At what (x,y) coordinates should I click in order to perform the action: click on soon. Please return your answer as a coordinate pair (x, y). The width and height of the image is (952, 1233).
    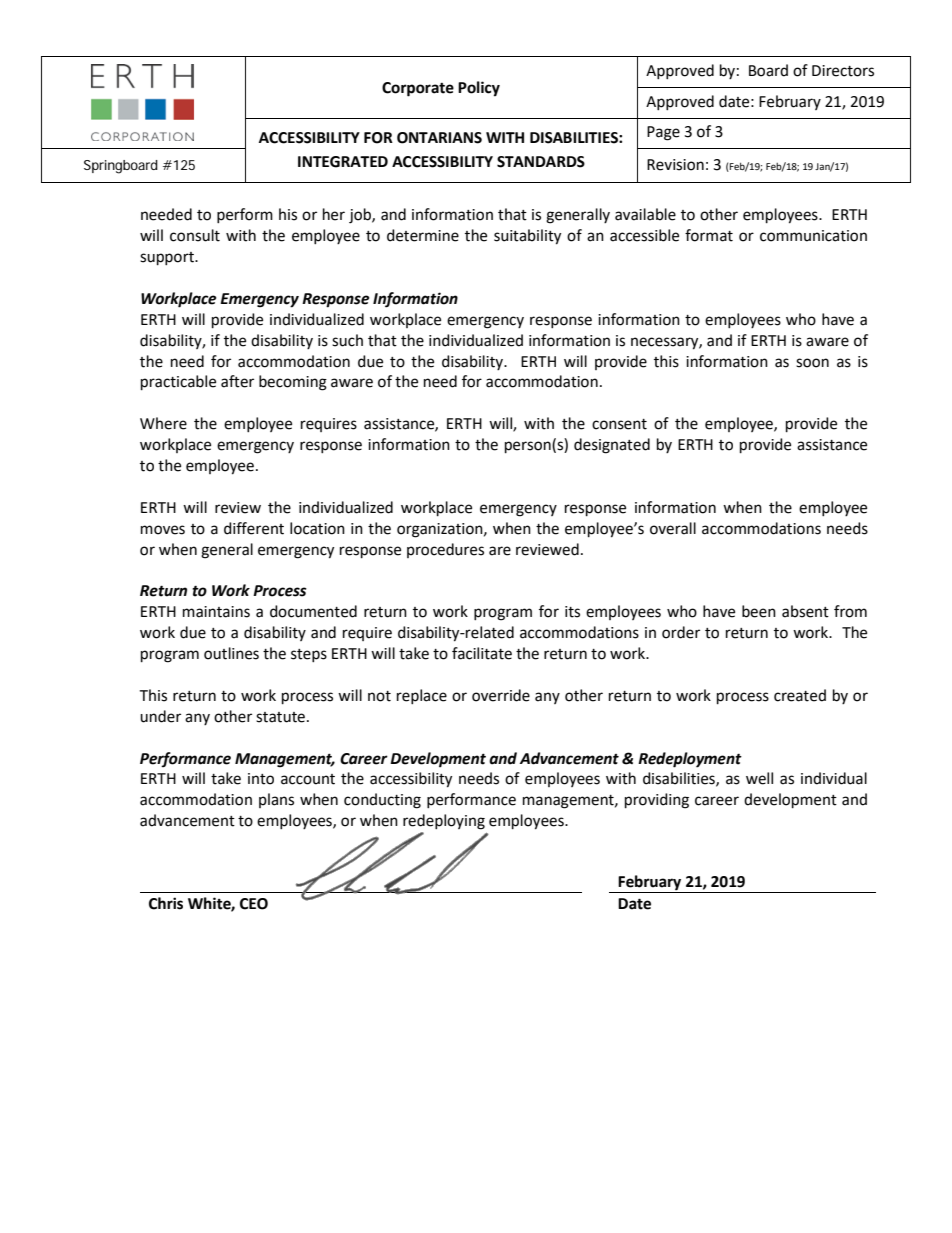
    Looking at the image, I should click on (812, 363).
